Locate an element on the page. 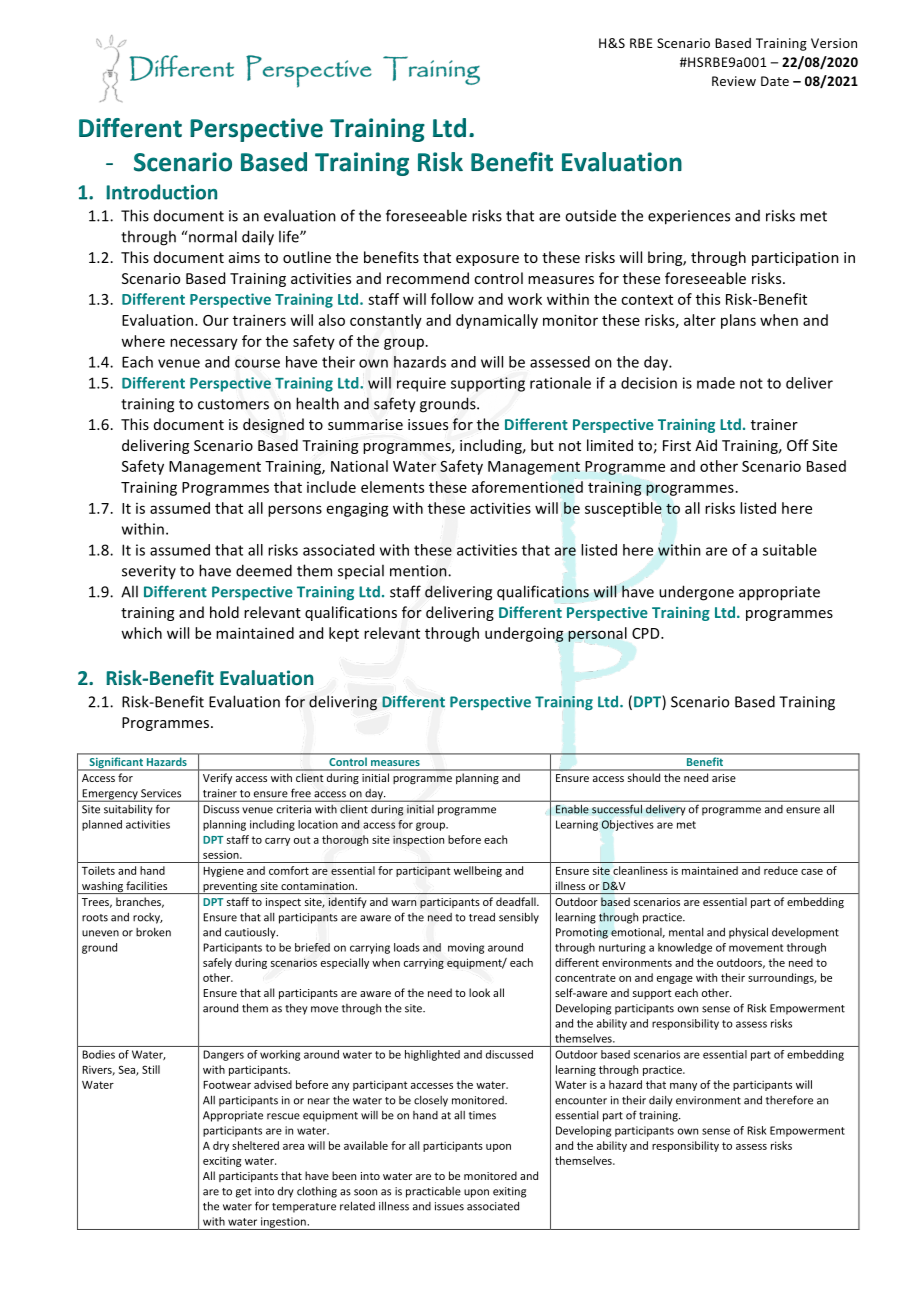 This image has height=1309, width=924. undergoing is located at coordinates (524, 634).
